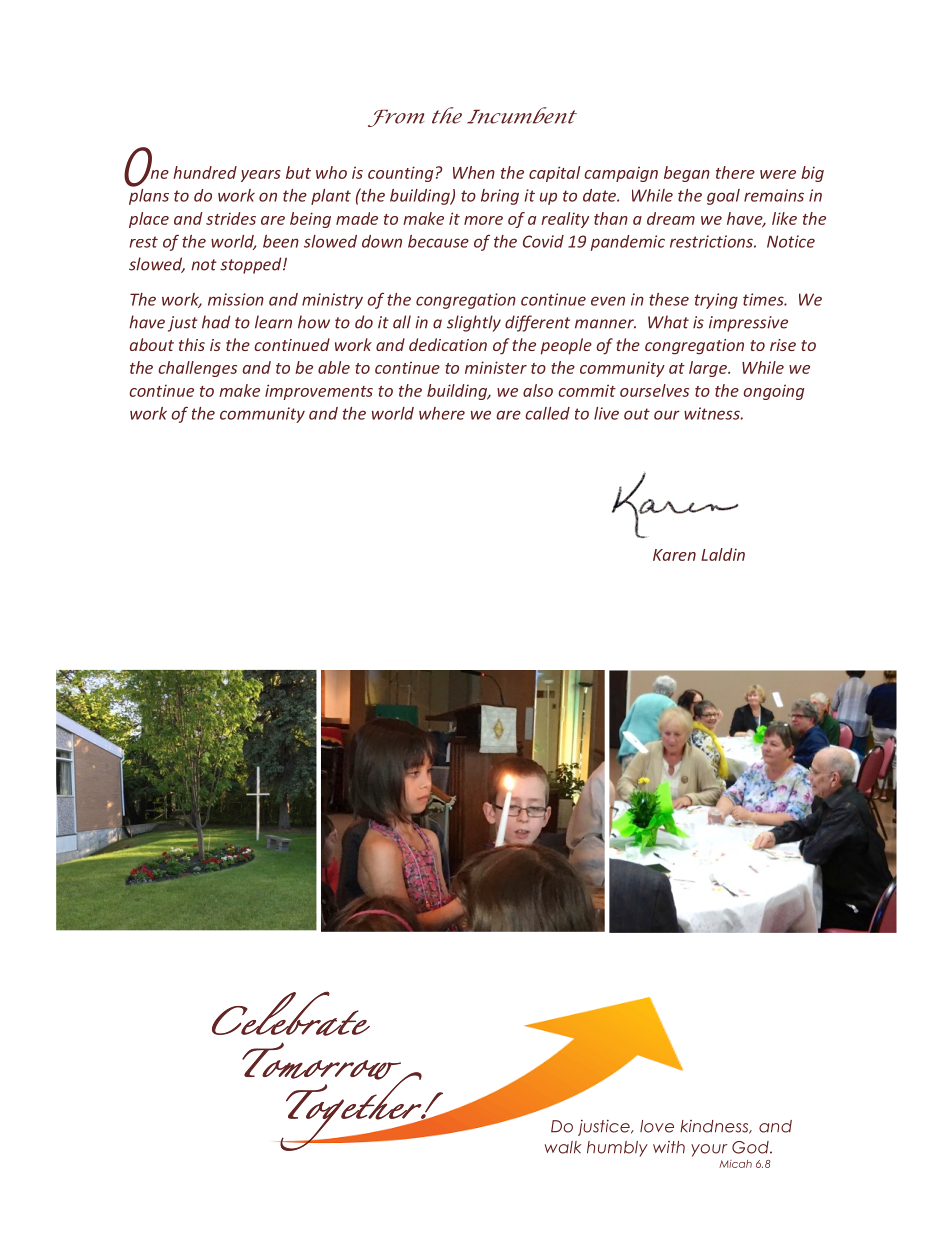  What do you see at coordinates (319, 392) in the screenshot?
I see `improvements` at bounding box center [319, 392].
